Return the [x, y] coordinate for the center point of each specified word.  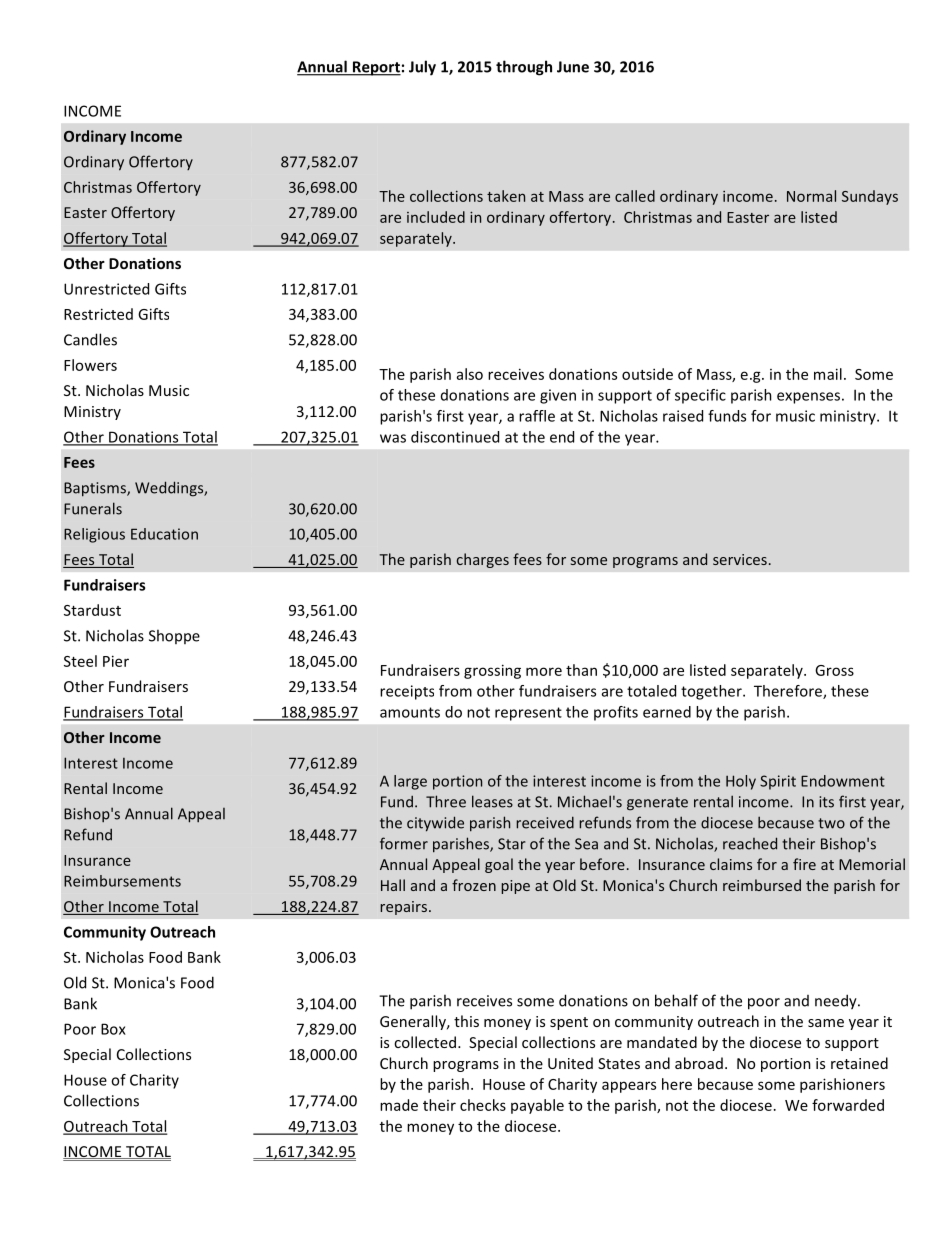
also [470, 374]
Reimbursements [122, 881]
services [740, 559]
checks [483, 1105]
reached [750, 843]
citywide [435, 824]
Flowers [90, 365]
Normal [811, 196]
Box [113, 1029]
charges [483, 560]
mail [828, 374]
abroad [699, 1063]
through [524, 68]
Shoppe [174, 636]
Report [375, 68]
